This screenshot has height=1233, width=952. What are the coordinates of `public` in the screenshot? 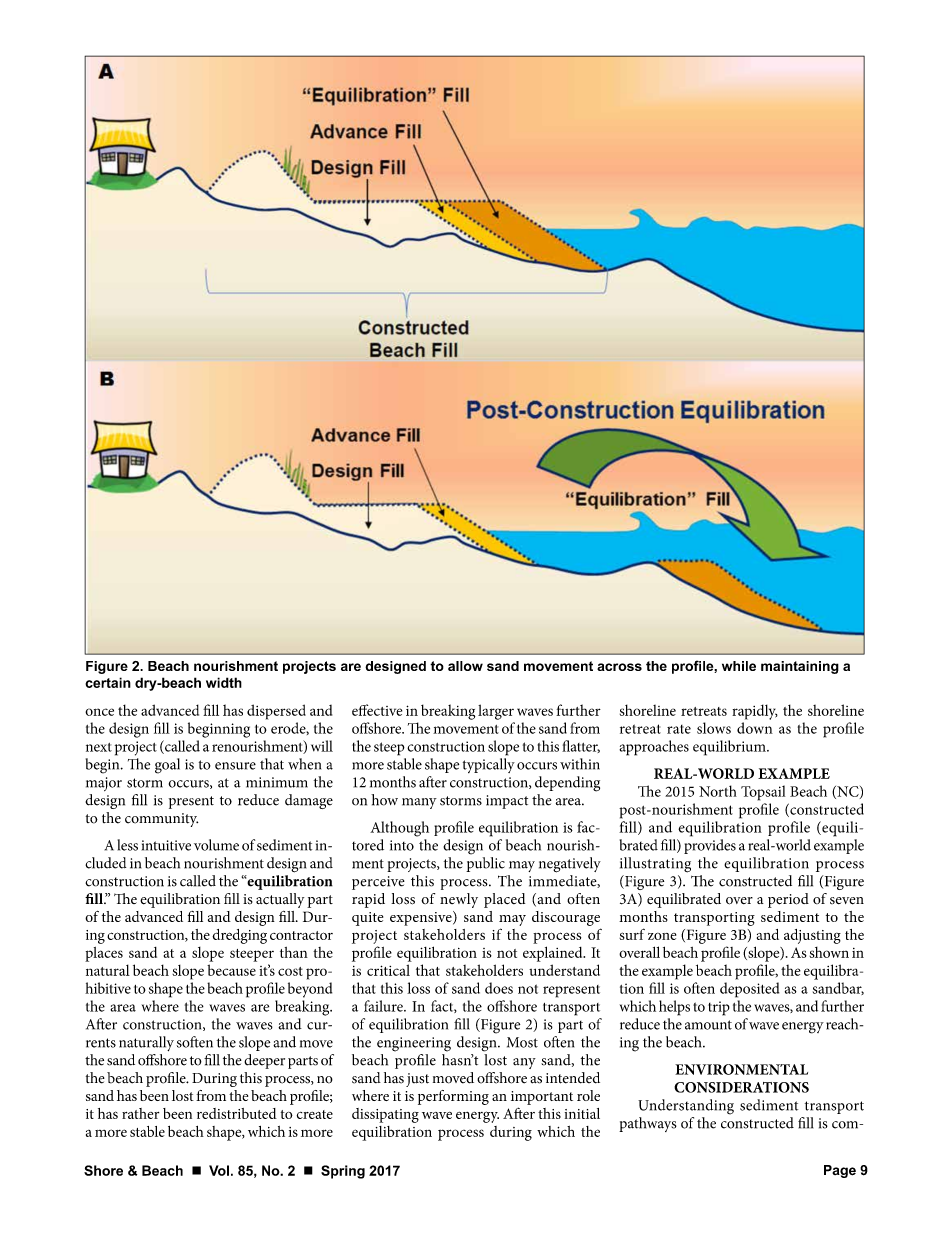 It's located at (485, 864).
